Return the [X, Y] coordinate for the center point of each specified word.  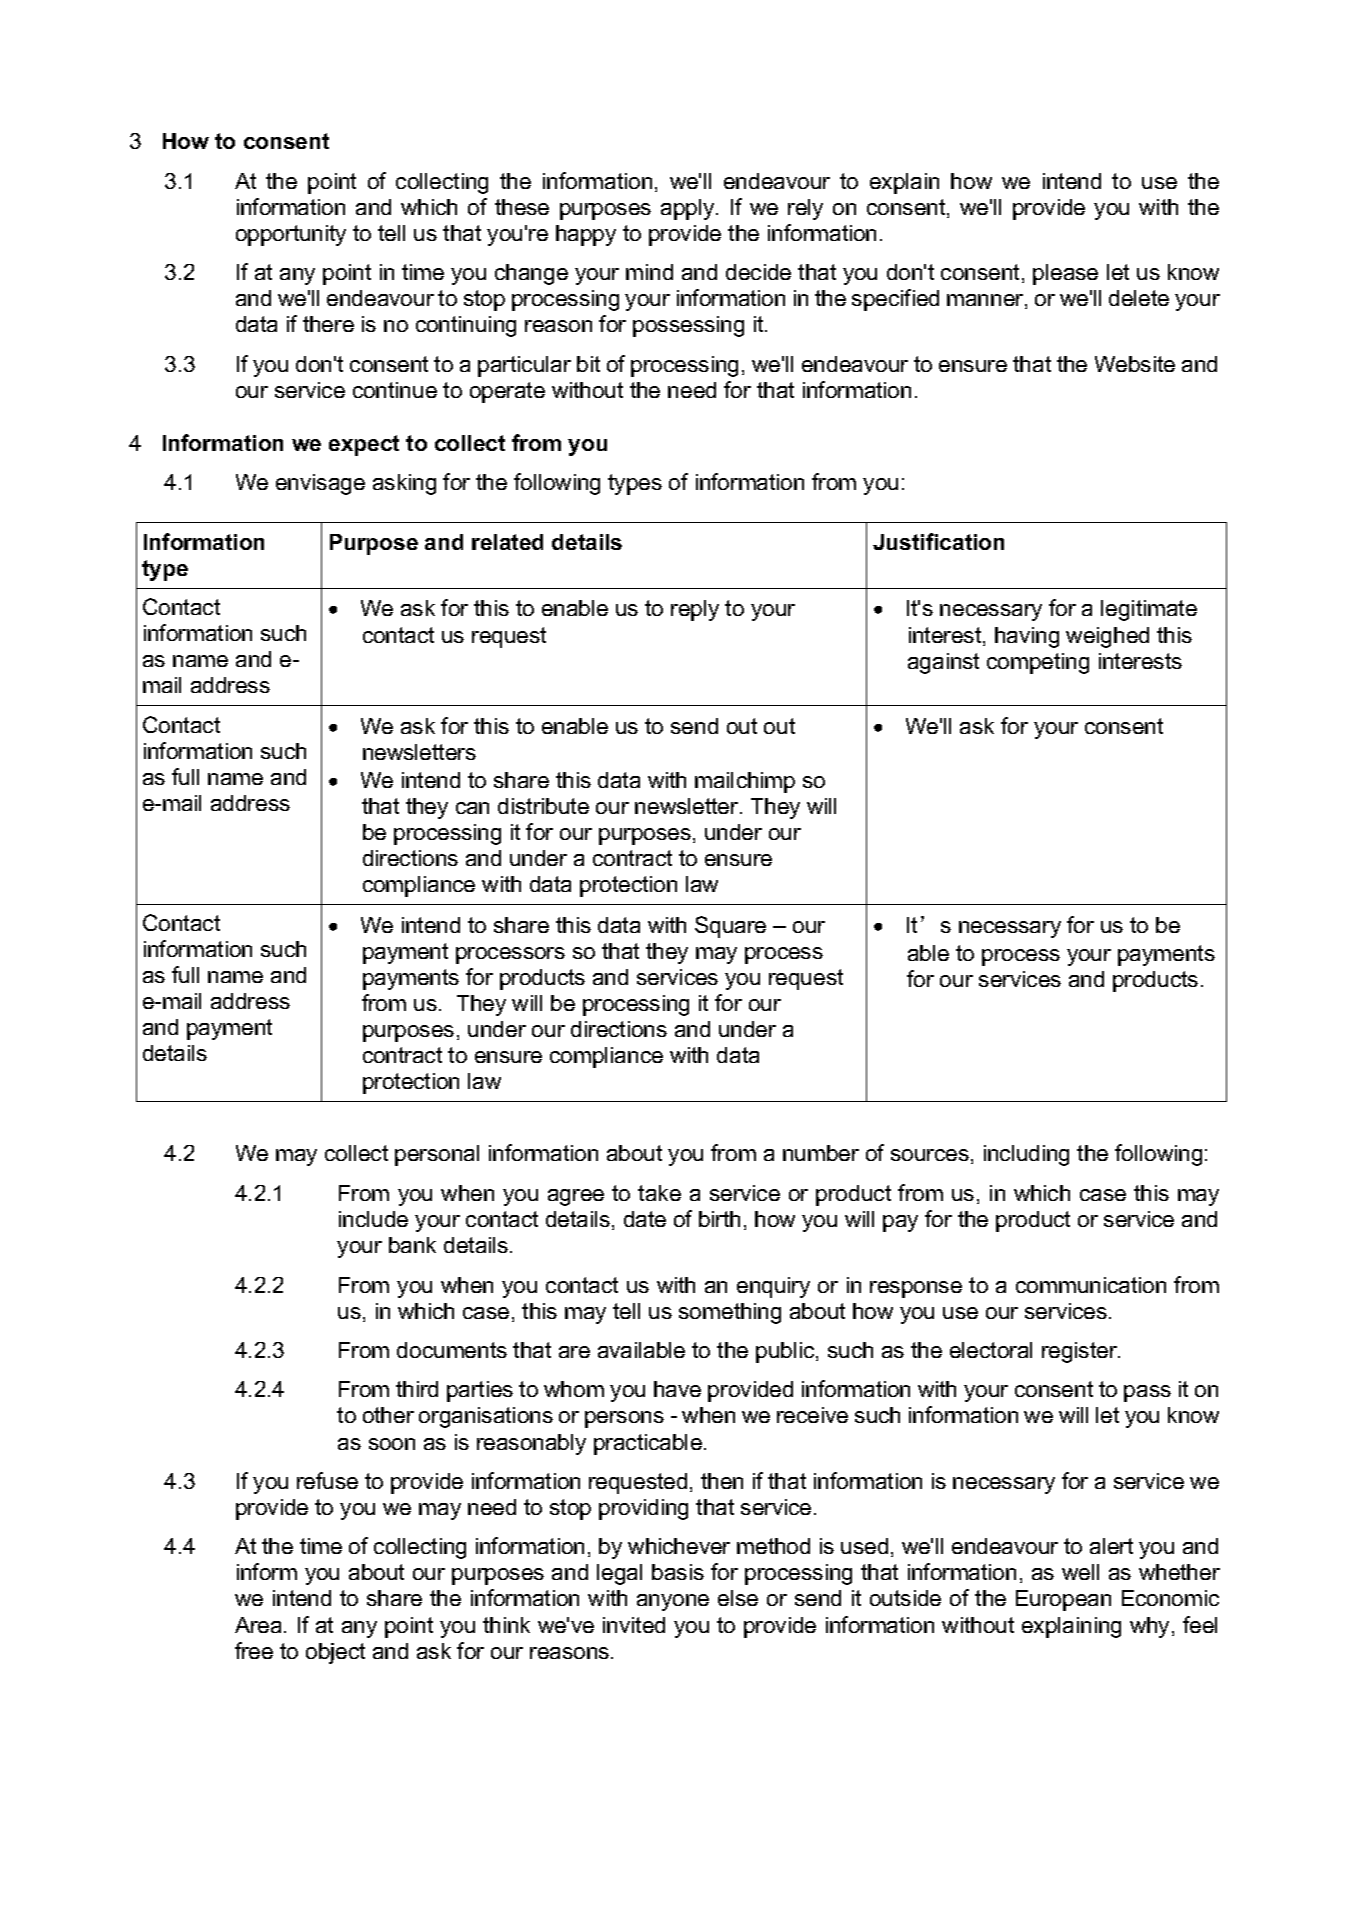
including [1026, 1155]
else [738, 1598]
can [472, 808]
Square [730, 927]
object [335, 1653]
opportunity [291, 235]
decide [758, 272]
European [1063, 1600]
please [1065, 274]
